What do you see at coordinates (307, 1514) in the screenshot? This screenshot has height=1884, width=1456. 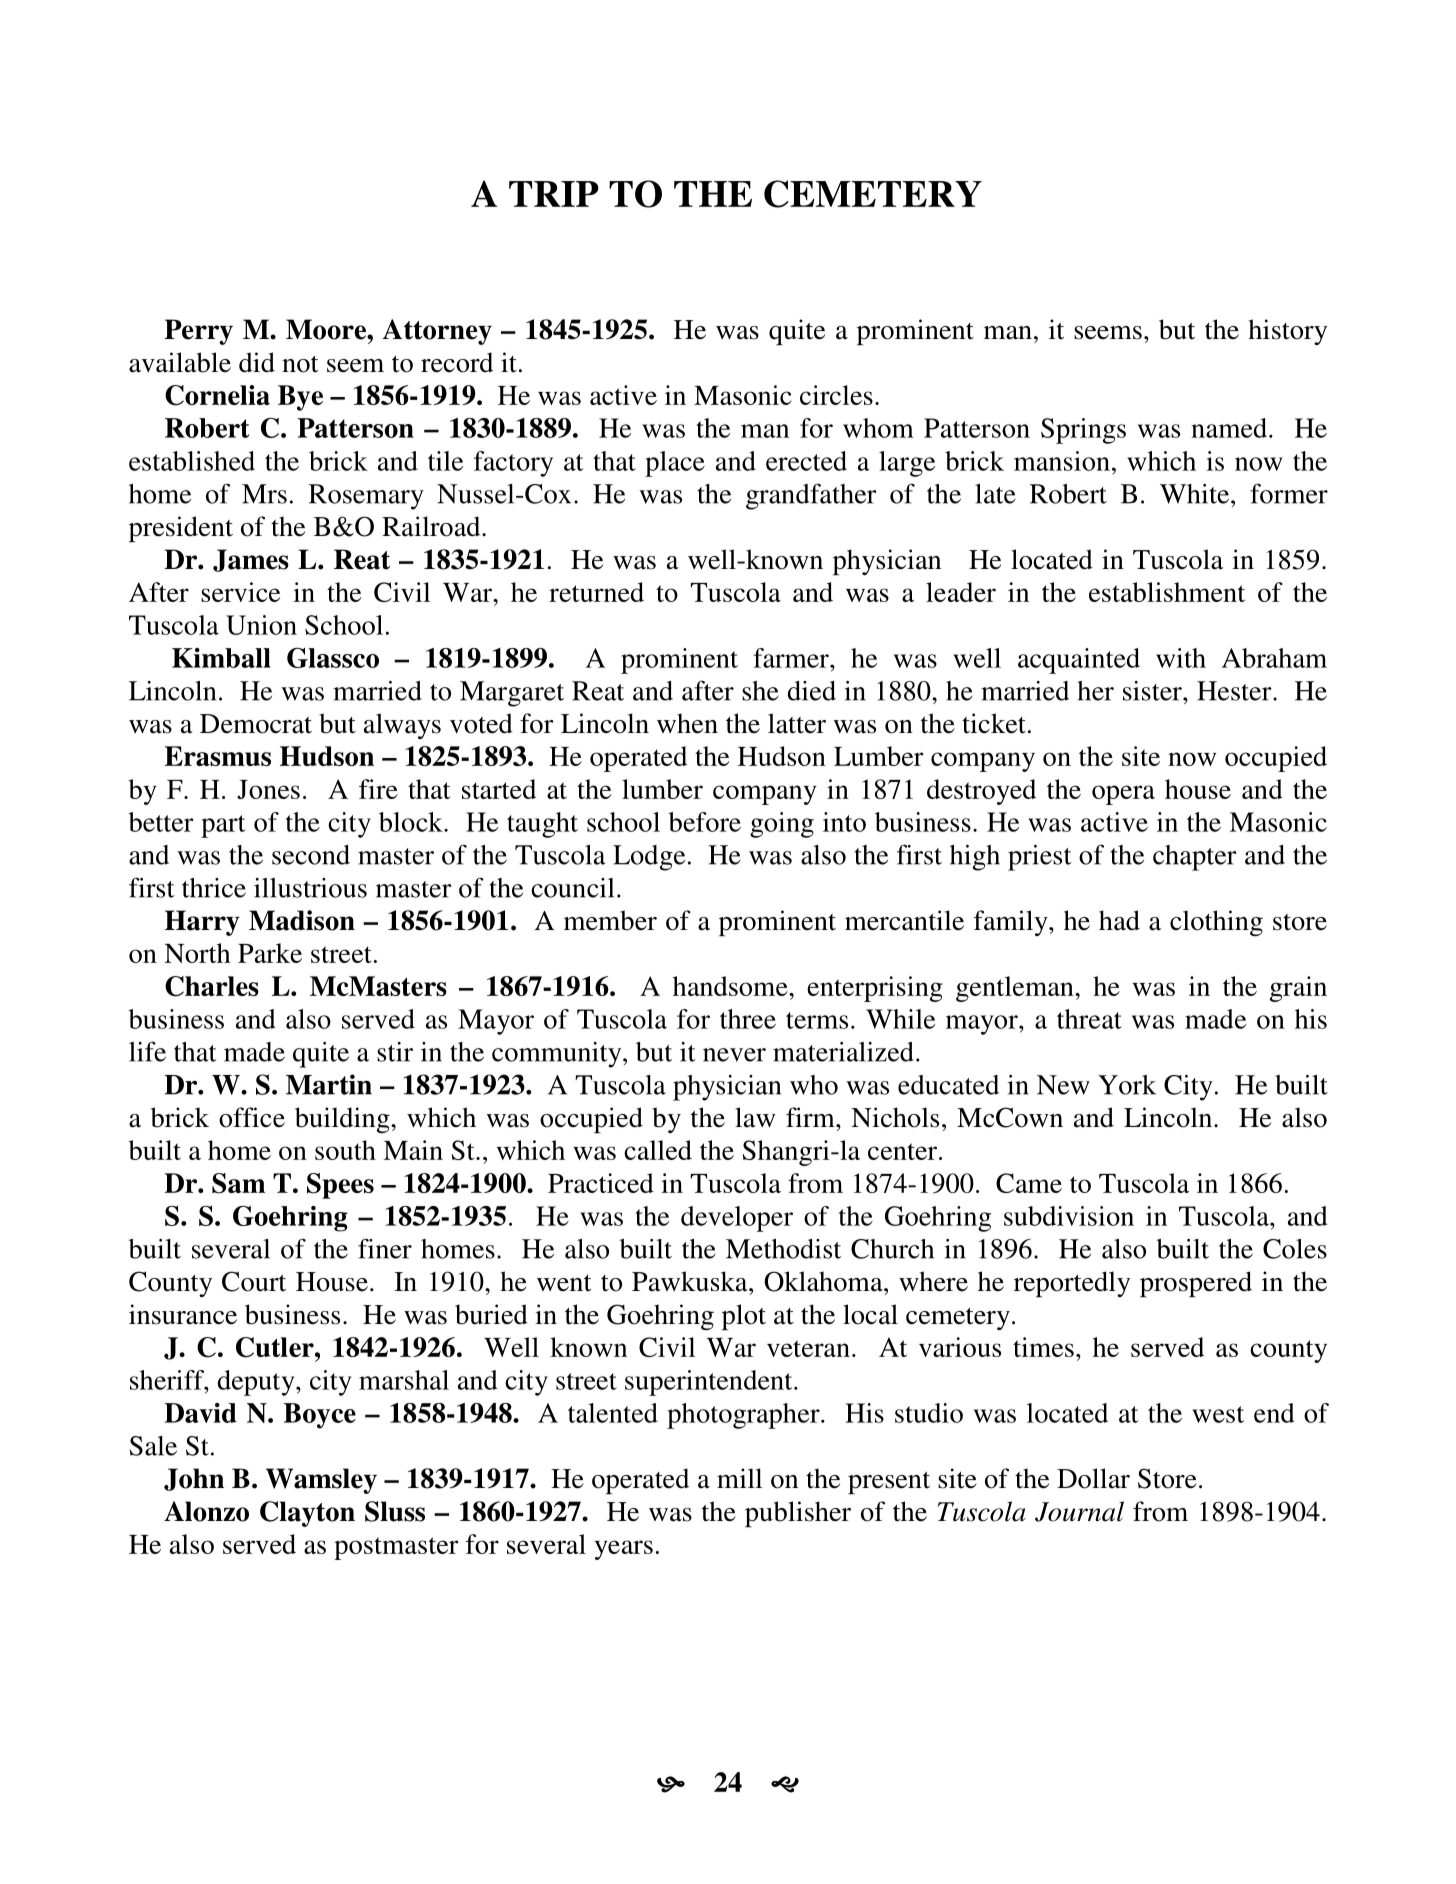 I see `Clayton` at bounding box center [307, 1514].
